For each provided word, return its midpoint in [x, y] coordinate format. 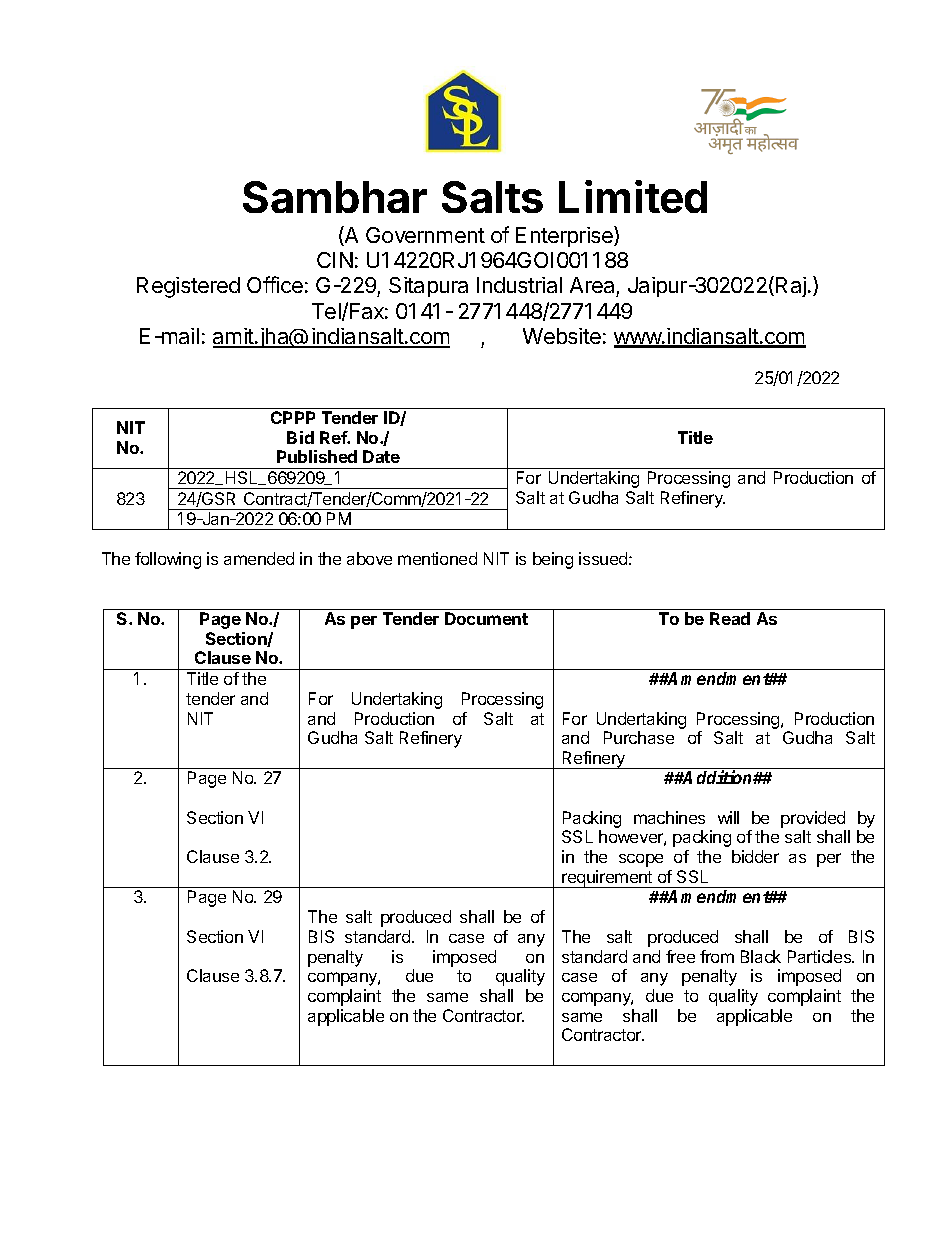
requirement [607, 879]
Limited [633, 196]
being [553, 560]
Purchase [639, 737]
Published [317, 456]
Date [381, 456]
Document [486, 618]
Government [425, 235]
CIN [335, 260]
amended [259, 558]
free [680, 956]
